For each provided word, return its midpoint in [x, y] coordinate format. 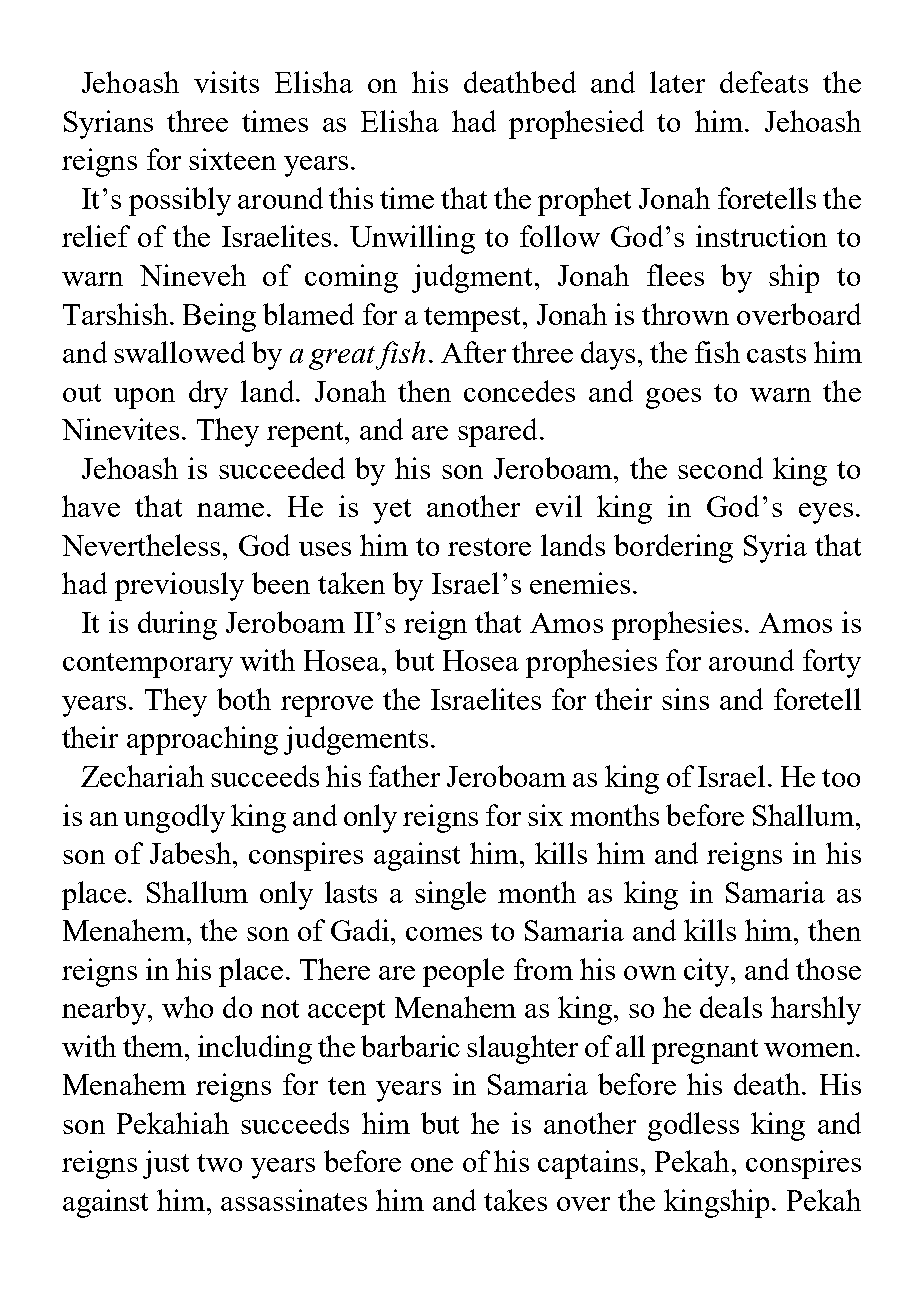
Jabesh [192, 853]
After [473, 352]
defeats [764, 82]
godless [693, 1126]
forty [832, 663]
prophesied [576, 124]
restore [489, 547]
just [166, 1164]
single [450, 895]
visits [226, 82]
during [177, 625]
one [432, 1165]
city [708, 972]
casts [776, 354]
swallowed [179, 352]
